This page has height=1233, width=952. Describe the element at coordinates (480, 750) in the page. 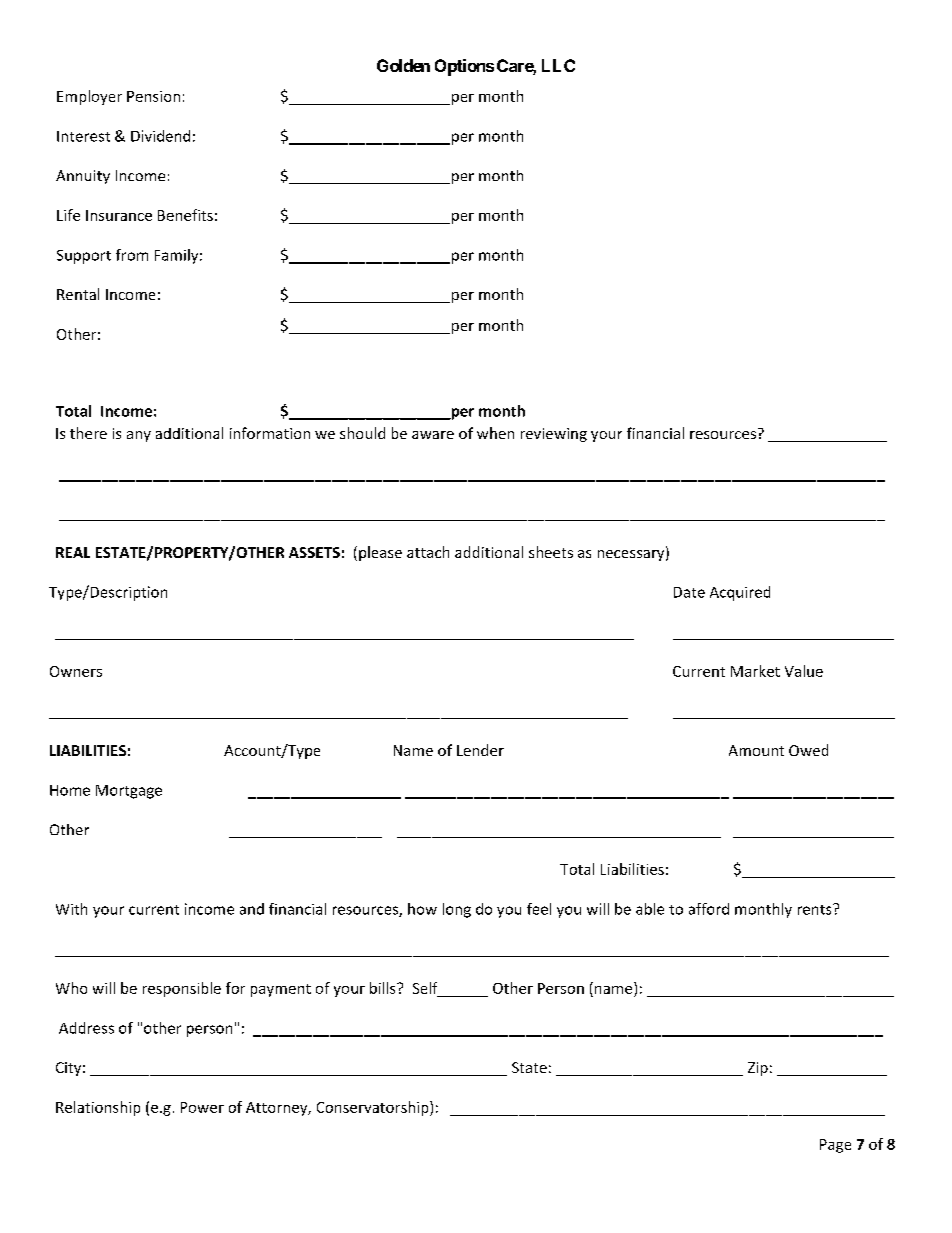

I see `Lender` at that location.
